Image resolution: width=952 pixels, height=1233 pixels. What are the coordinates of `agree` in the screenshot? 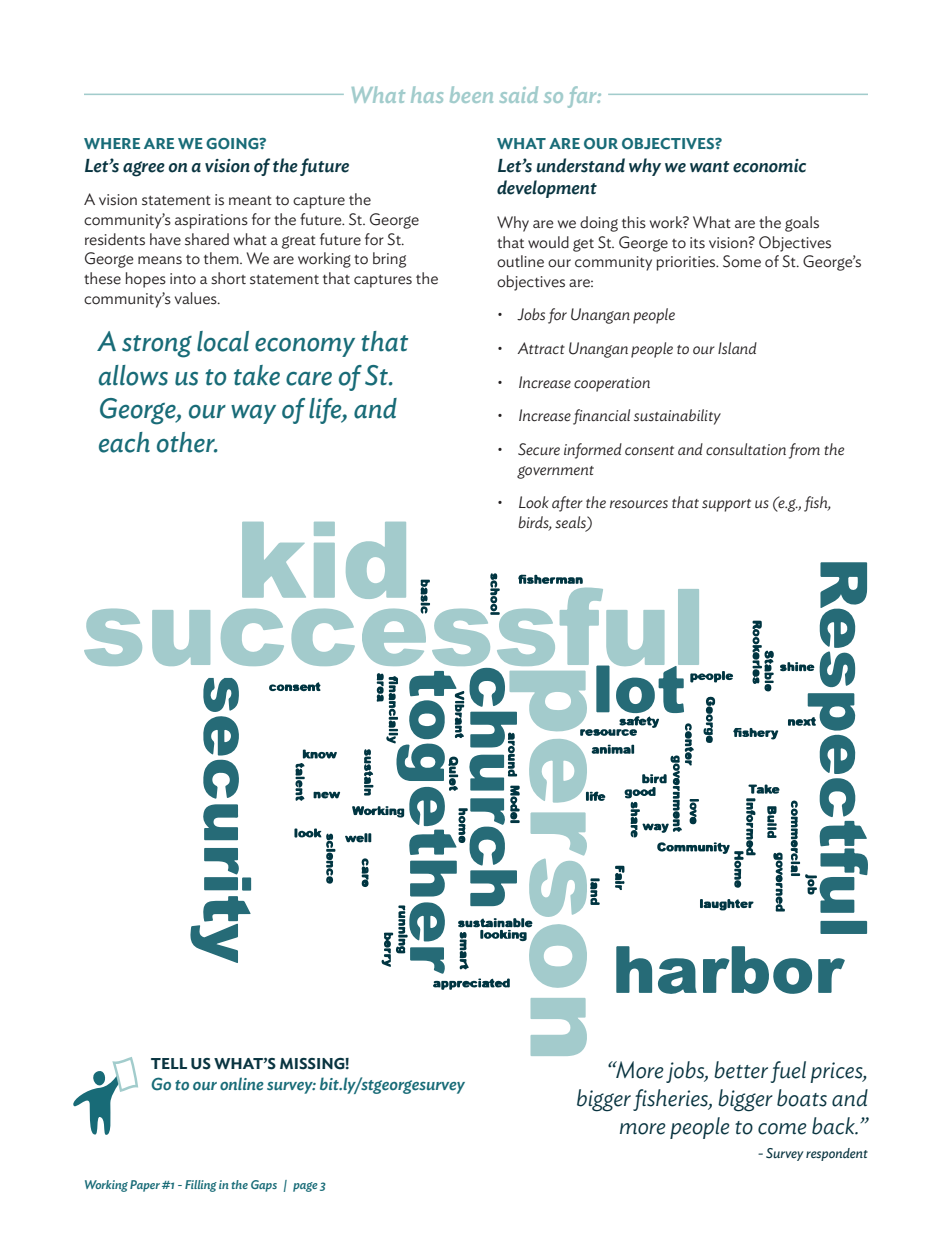 It's located at (144, 169).
